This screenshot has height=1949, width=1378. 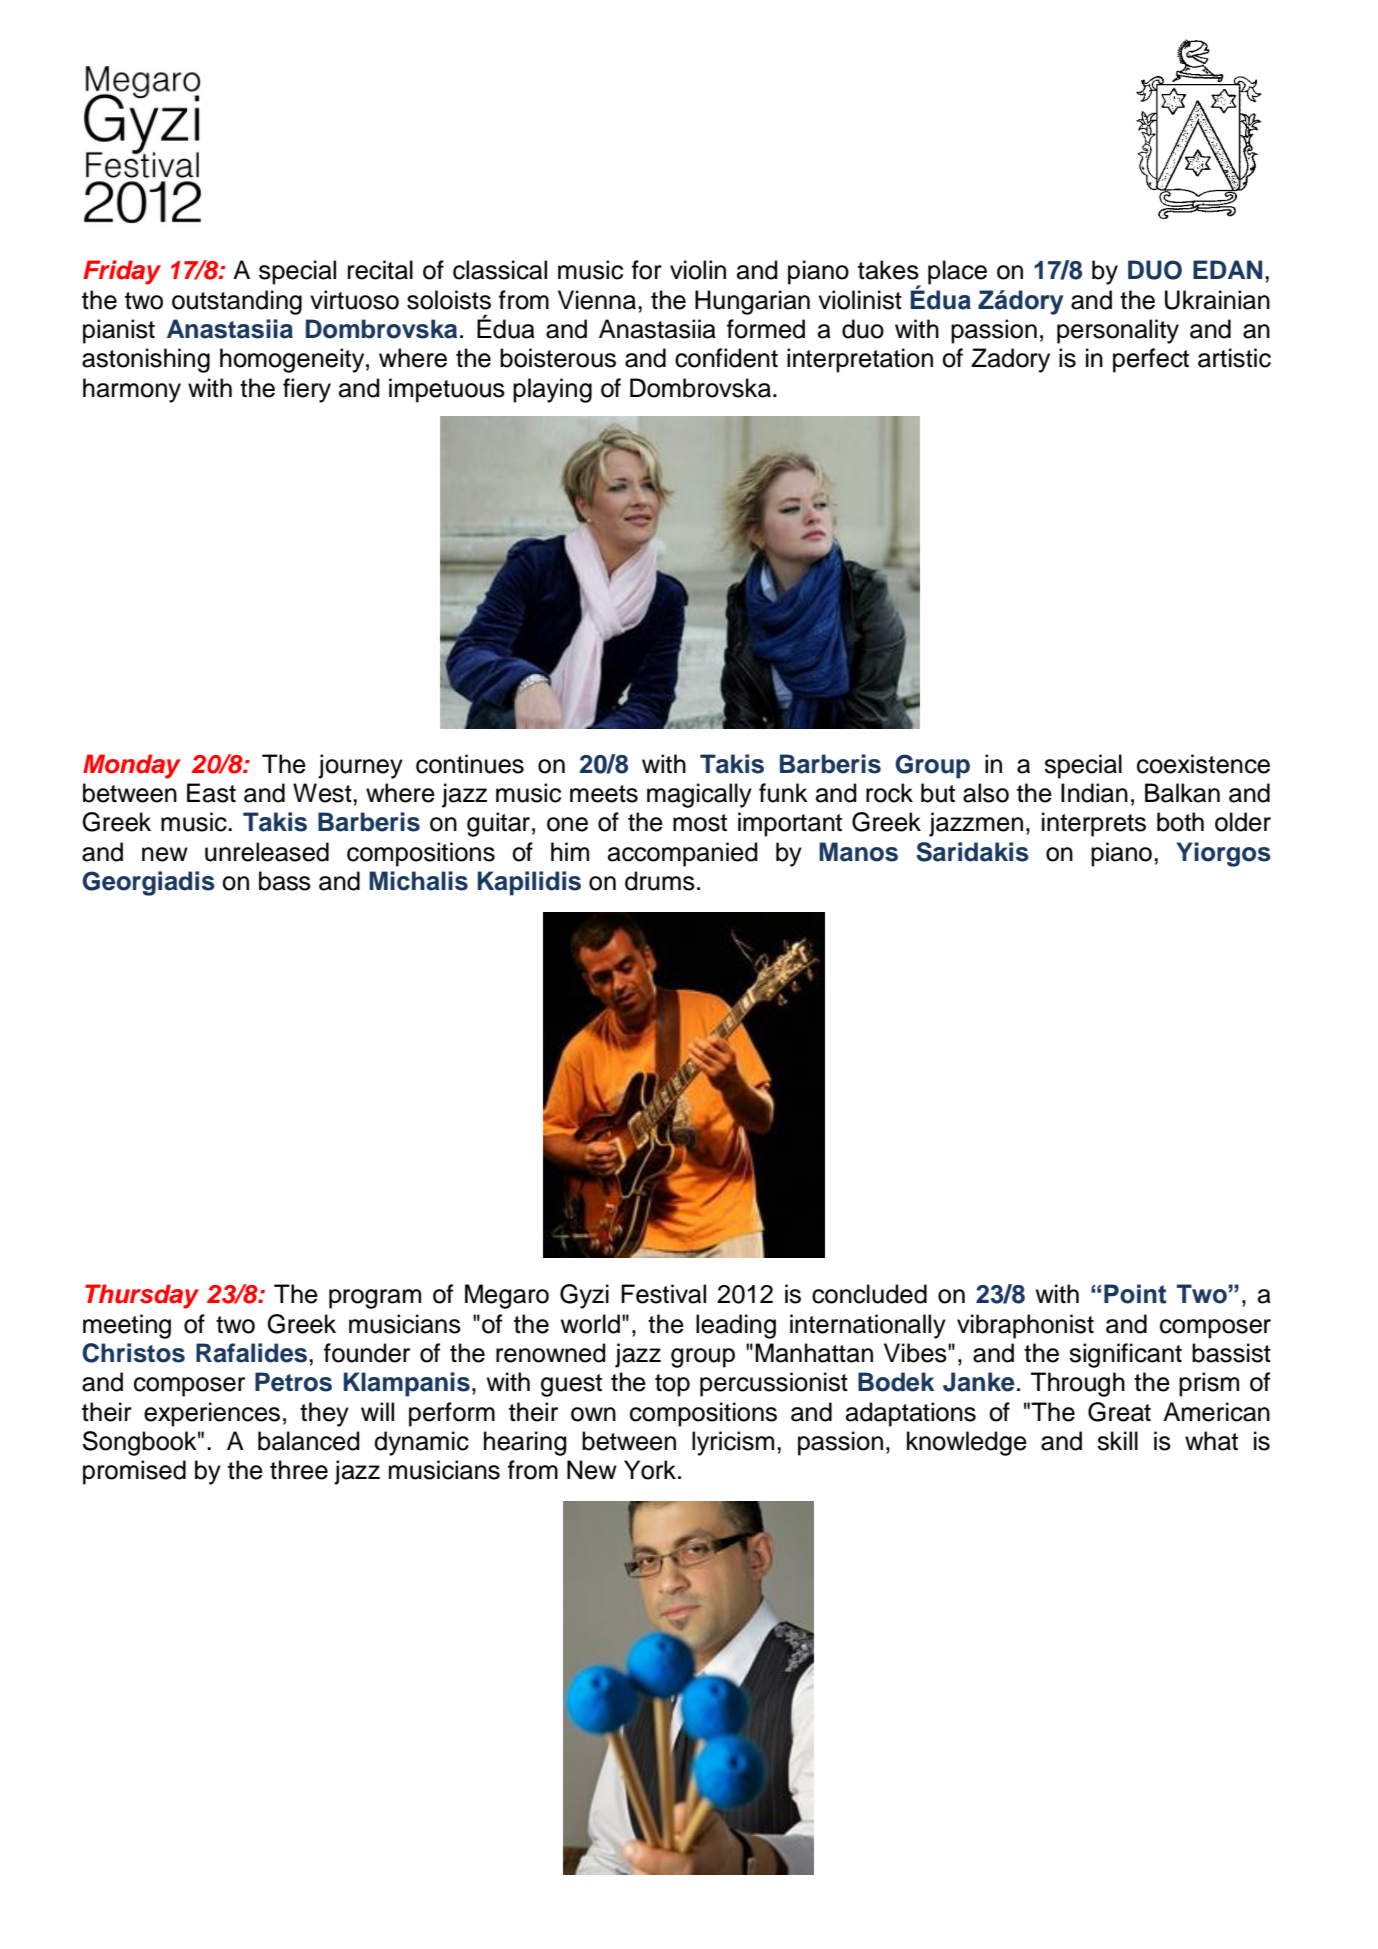 I want to click on unreleased, so click(x=267, y=852).
